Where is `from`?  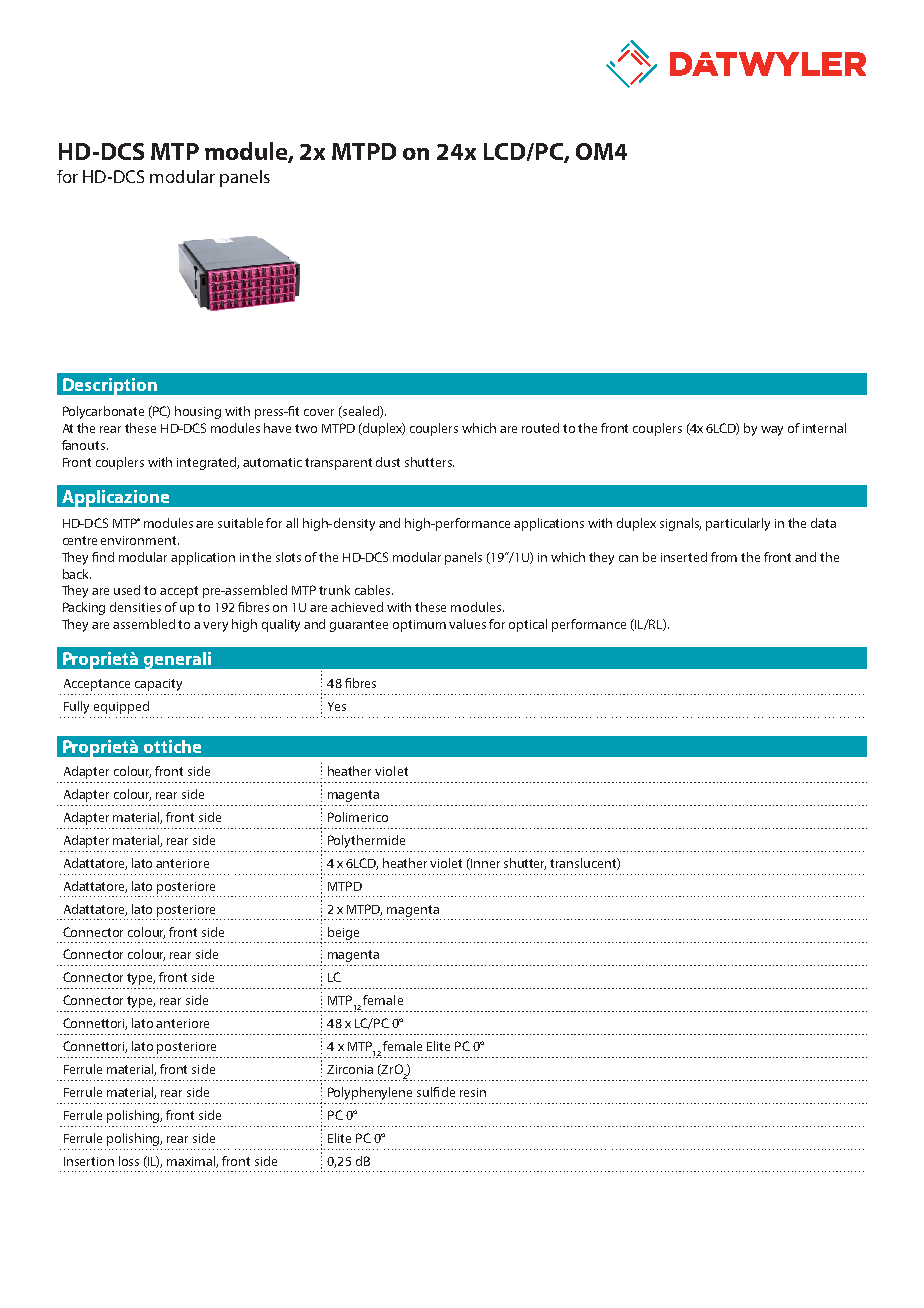
from is located at coordinates (724, 557).
